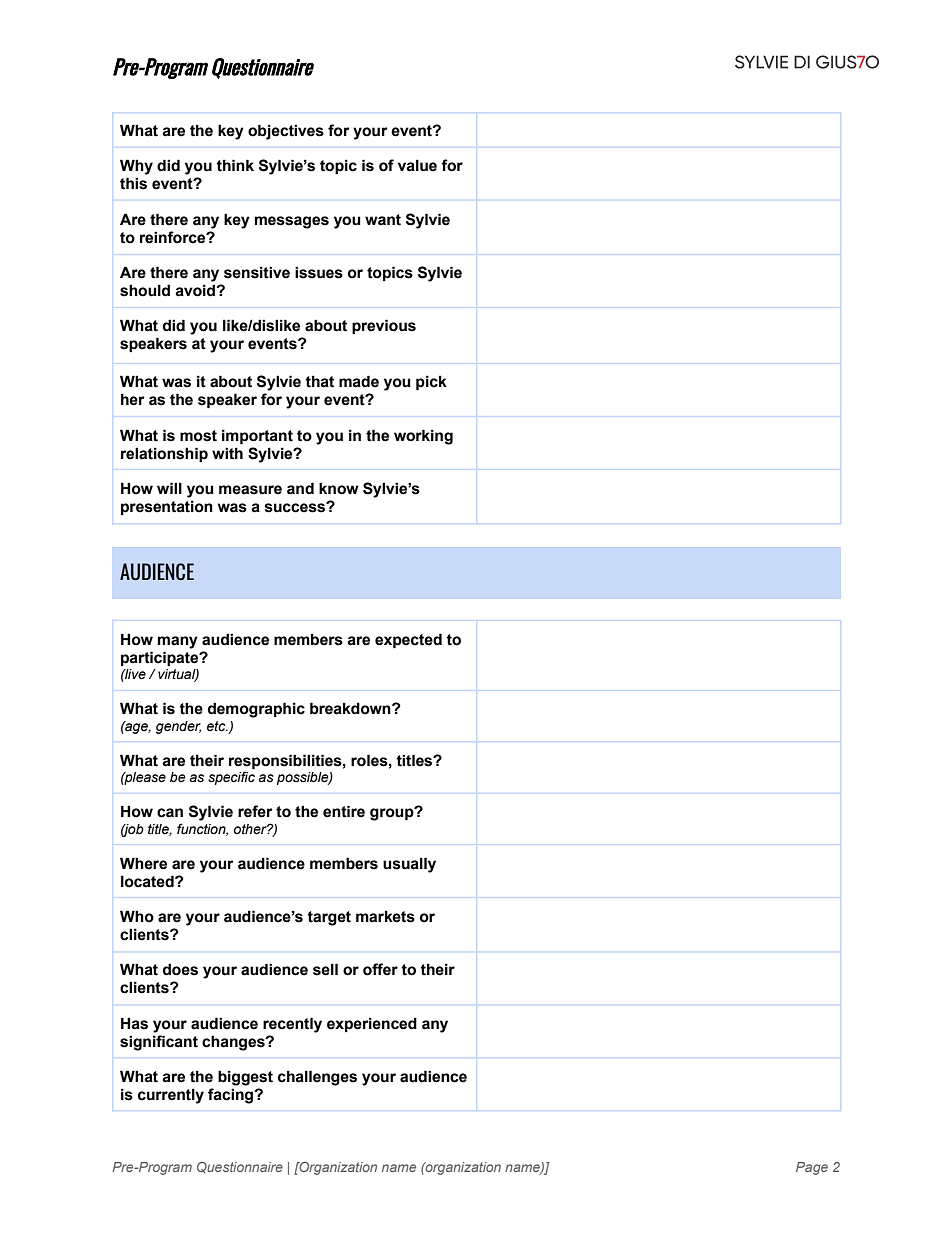  Describe the element at coordinates (417, 165) in the image. I see `value` at that location.
